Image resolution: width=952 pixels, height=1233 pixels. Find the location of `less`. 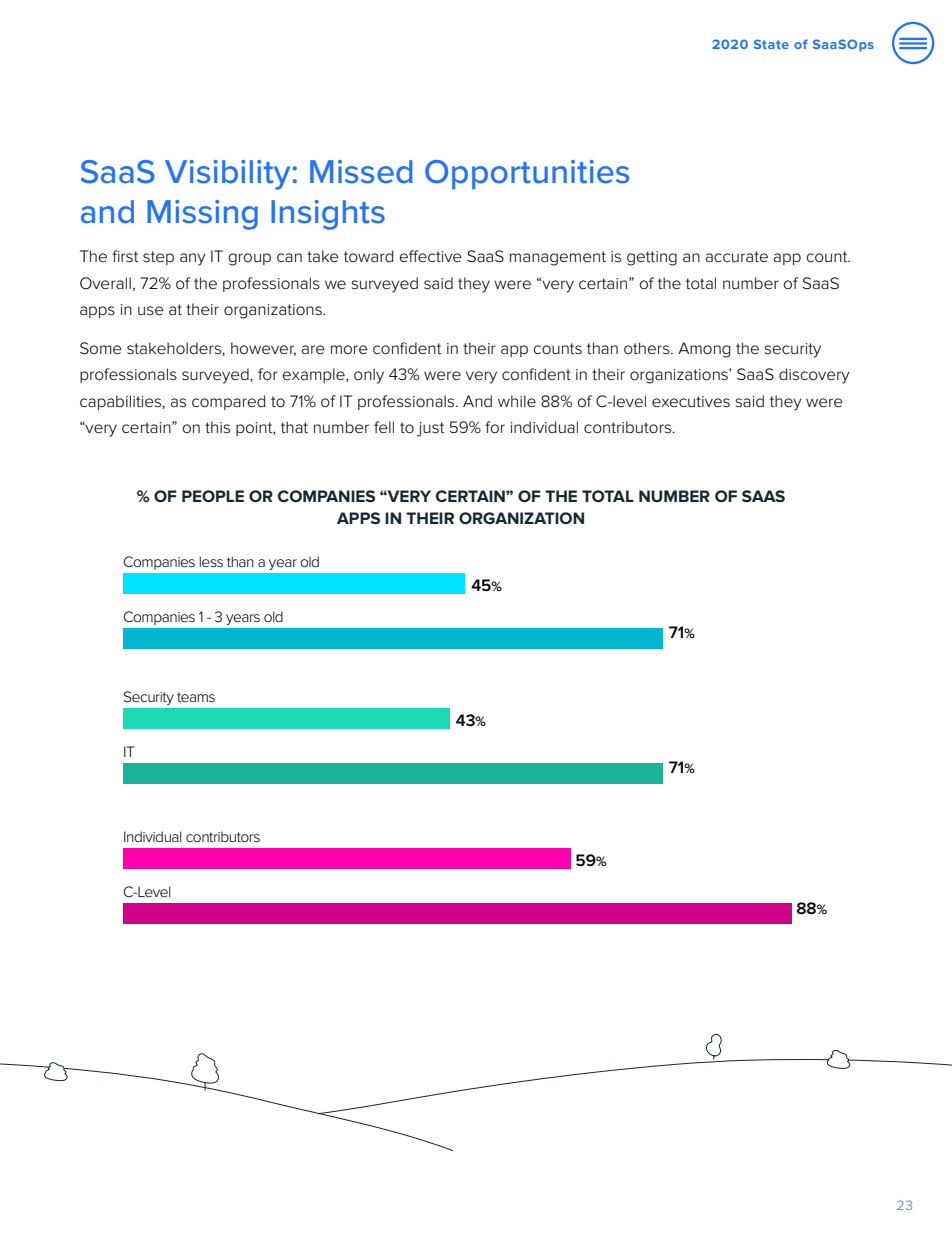

less is located at coordinates (211, 561).
